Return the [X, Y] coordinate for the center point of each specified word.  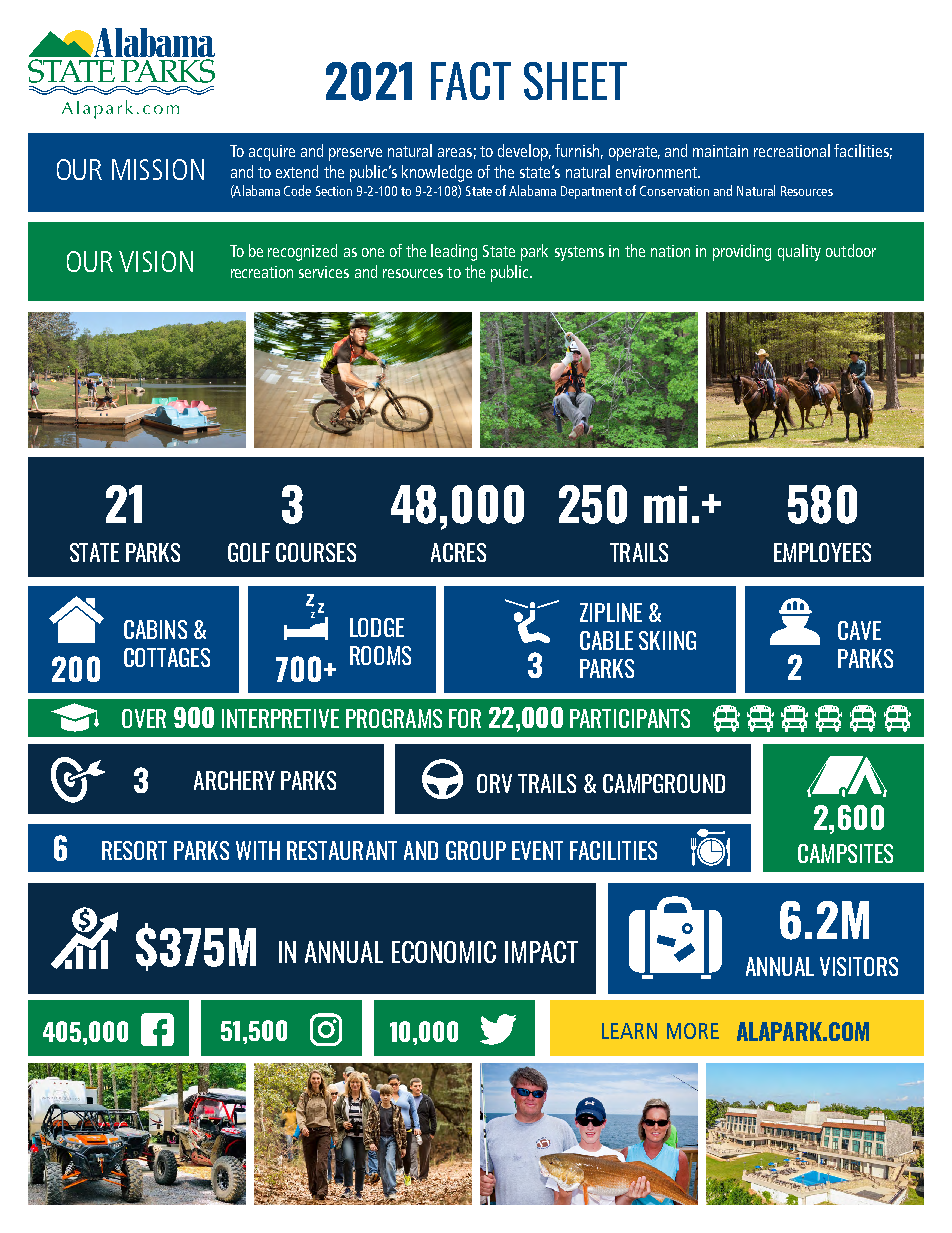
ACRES [458, 552]
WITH [258, 850]
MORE [693, 1031]
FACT [471, 81]
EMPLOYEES [822, 552]
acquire [272, 153]
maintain [720, 151]
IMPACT [541, 952]
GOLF [249, 552]
